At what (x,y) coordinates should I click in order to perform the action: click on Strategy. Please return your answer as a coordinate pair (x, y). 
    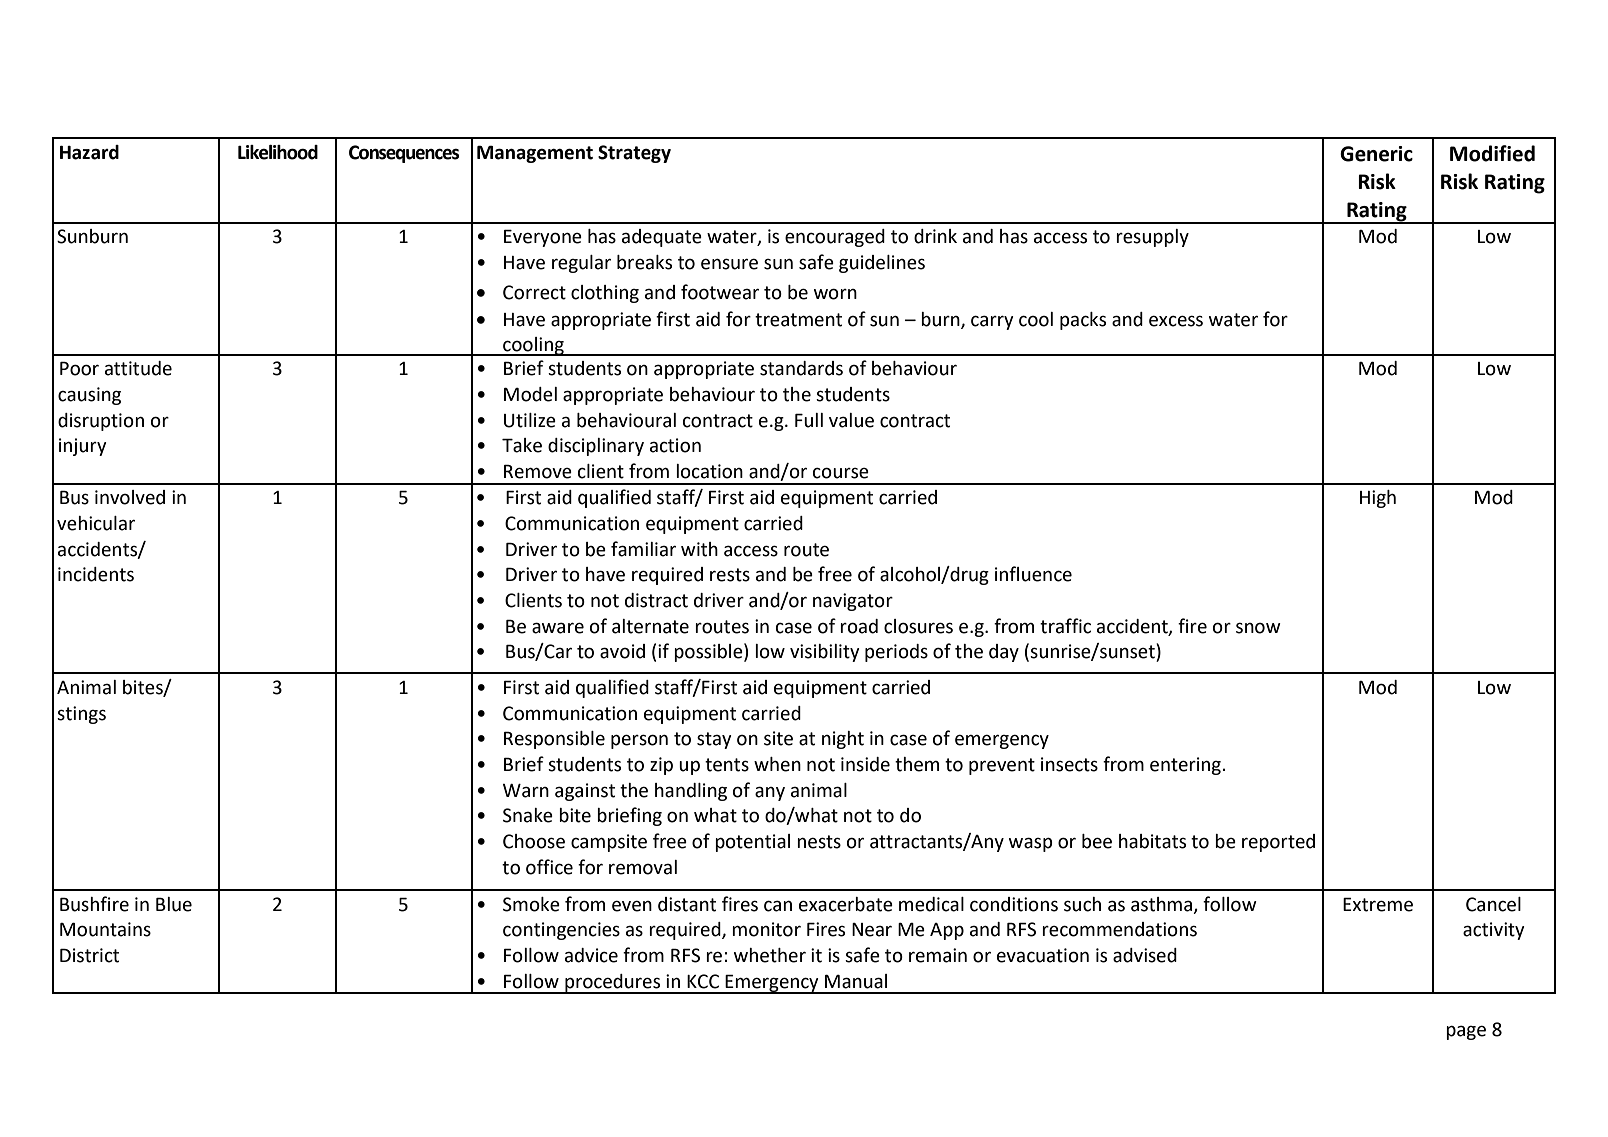
    Looking at the image, I should click on (634, 154).
